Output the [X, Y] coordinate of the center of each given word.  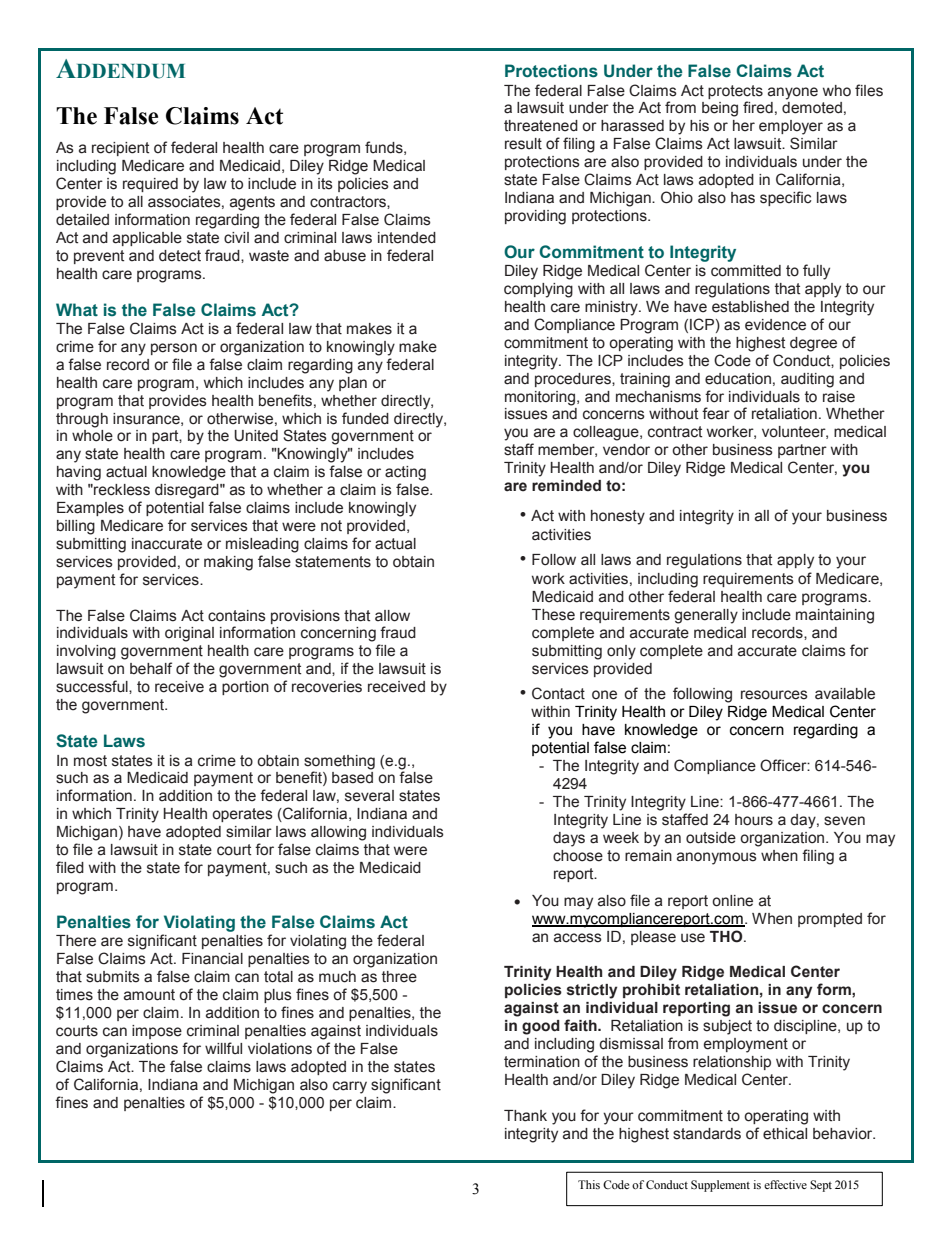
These [553, 615]
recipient [120, 149]
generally [706, 616]
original [189, 634]
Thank [525, 1116]
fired [758, 107]
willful [223, 1048]
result [523, 144]
